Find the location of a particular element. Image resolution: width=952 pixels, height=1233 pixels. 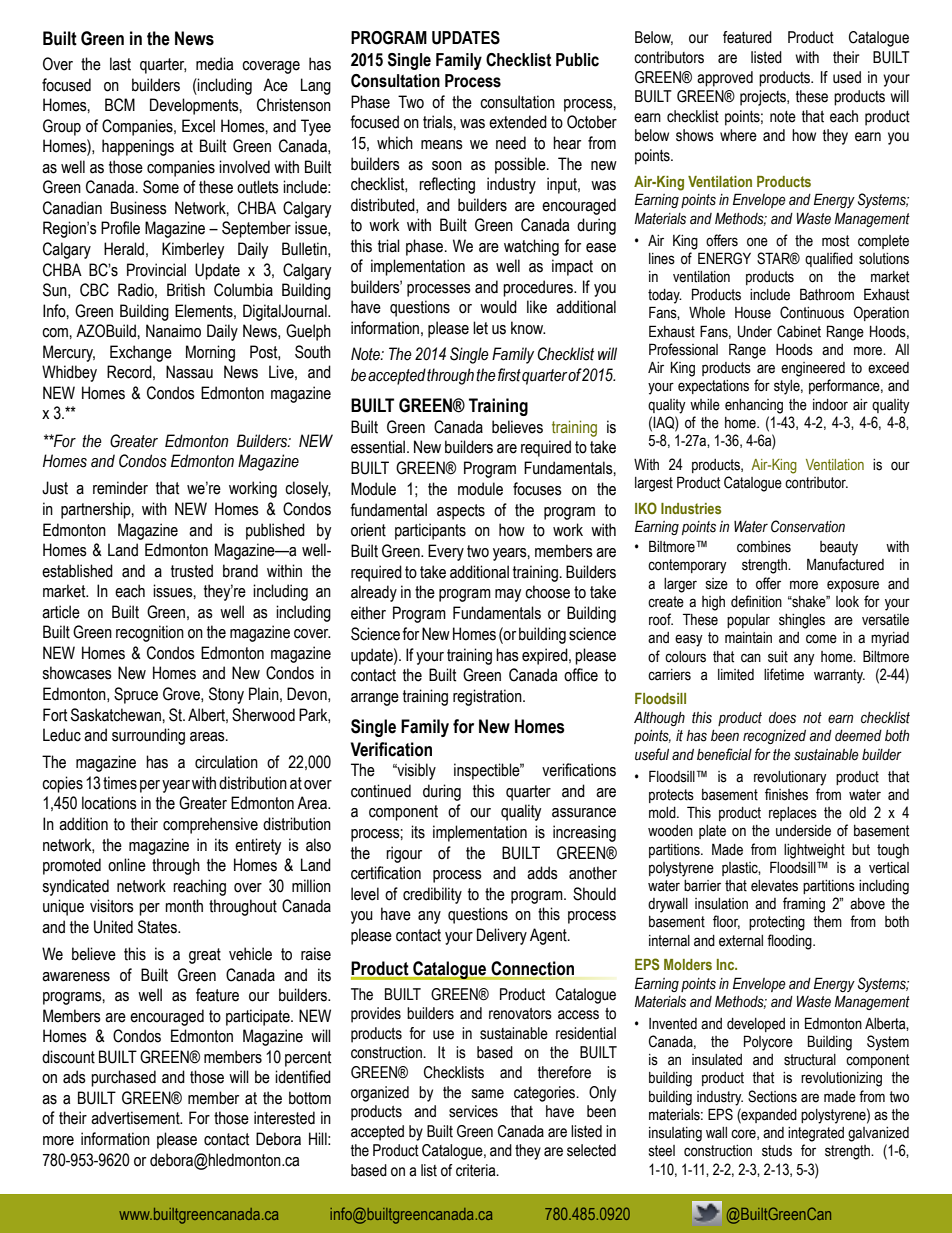

advertisement is located at coordinates (136, 1118).
